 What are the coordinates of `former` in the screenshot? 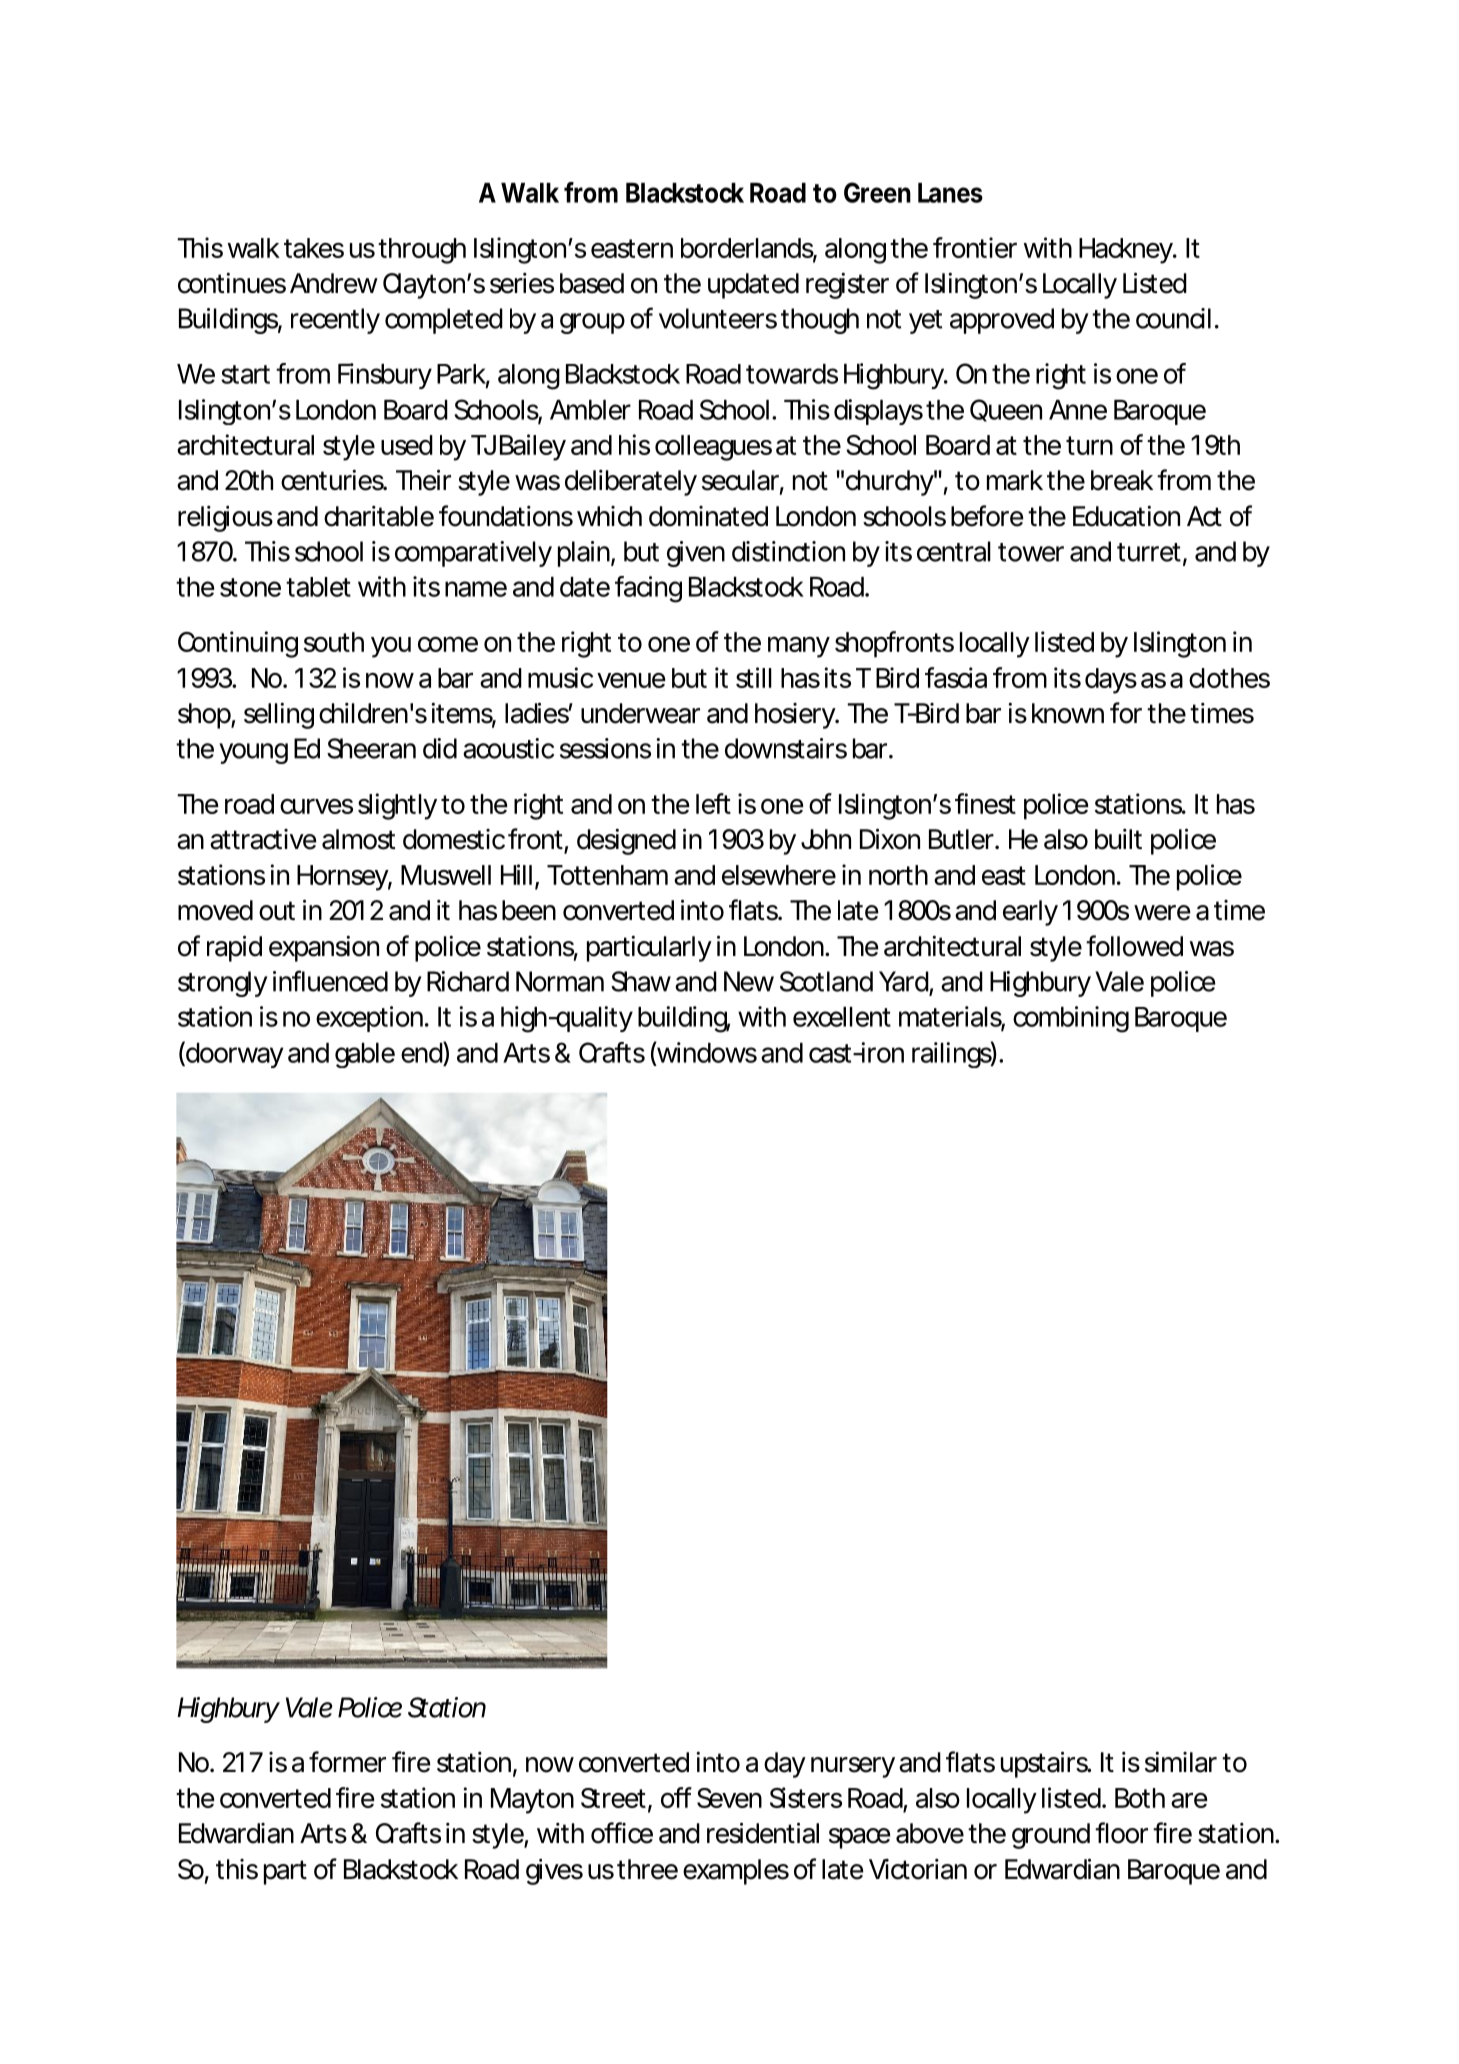 It's located at (347, 1762).
